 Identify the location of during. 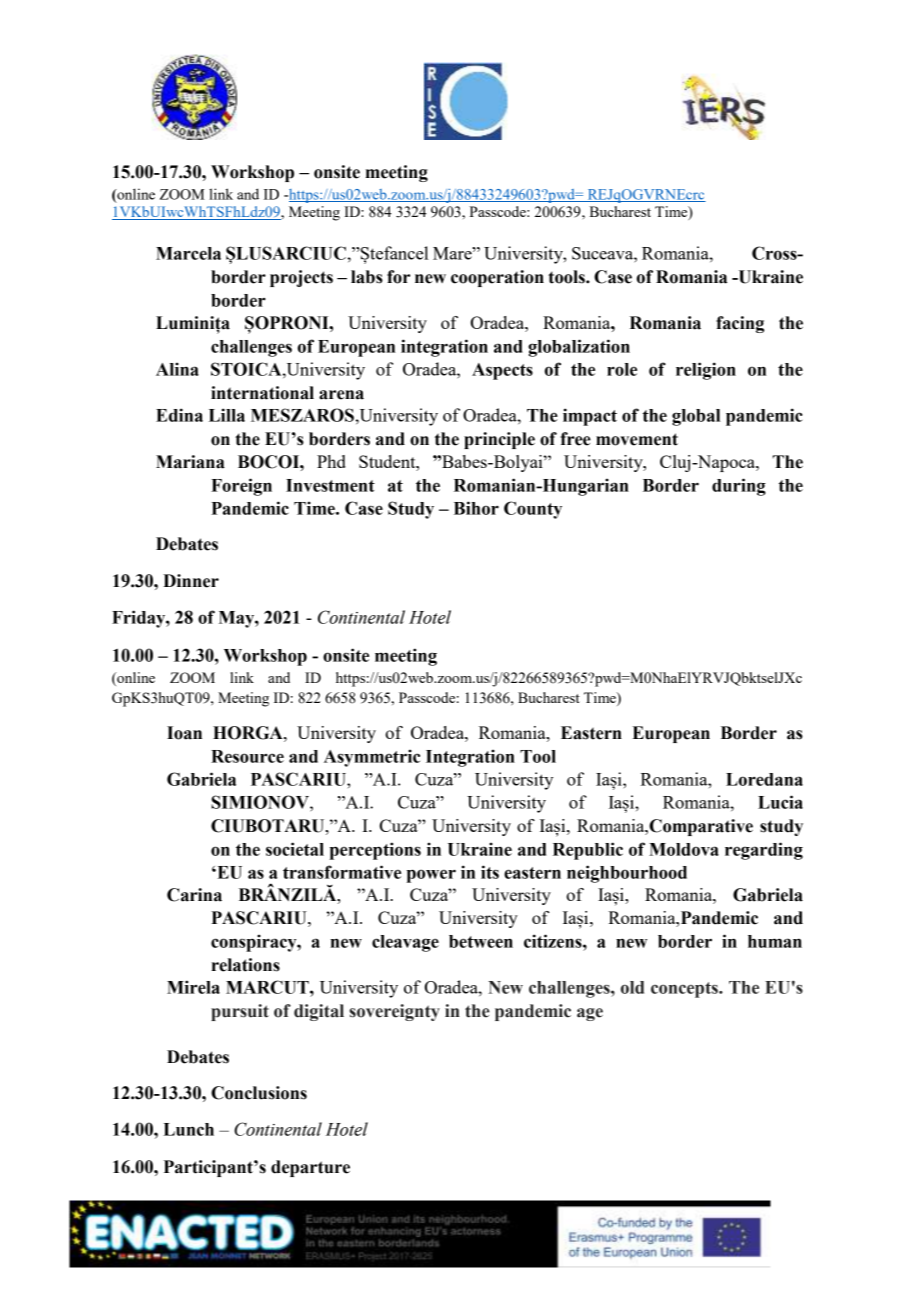
(739, 487).
